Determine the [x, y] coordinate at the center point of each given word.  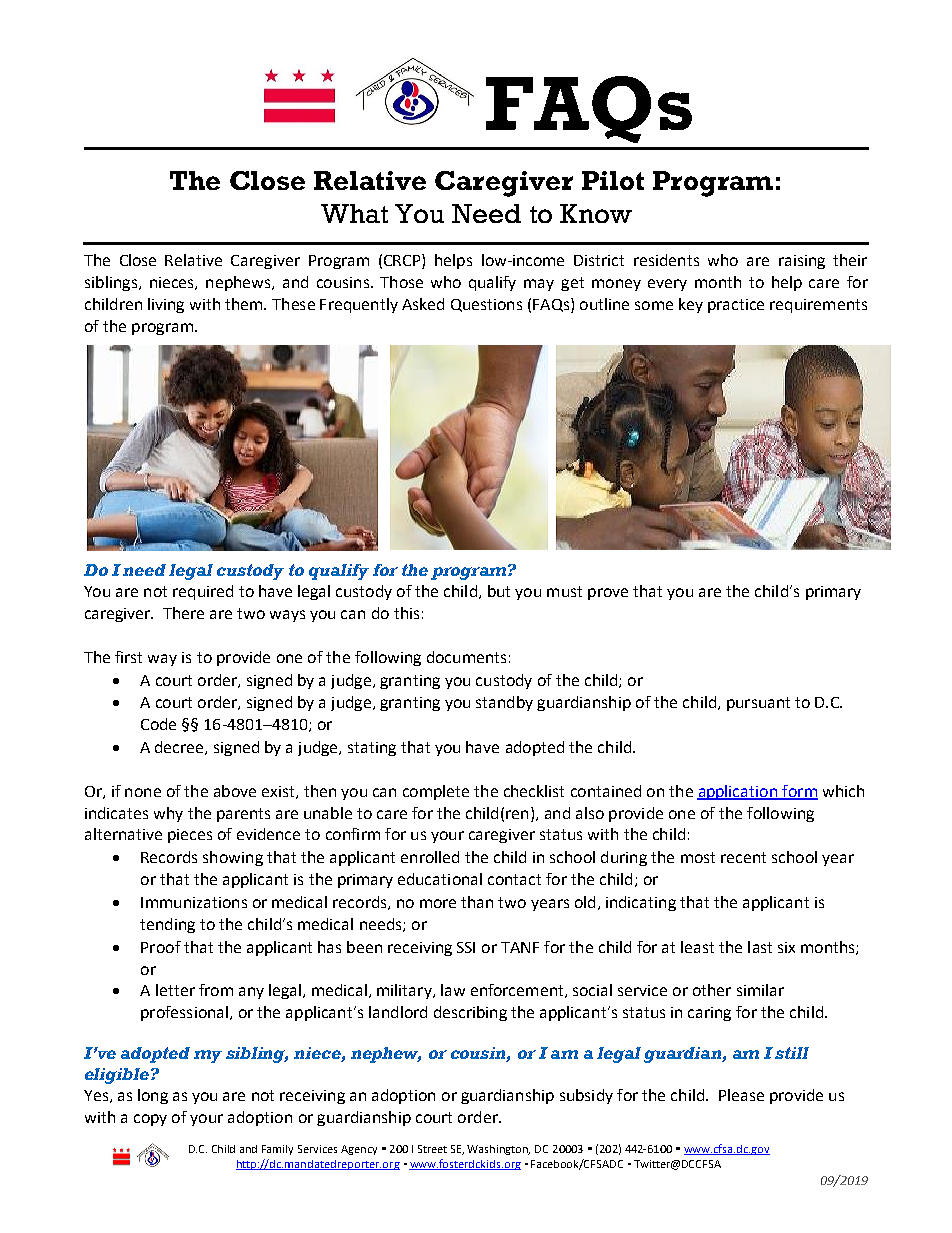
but [499, 591]
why [168, 814]
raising [802, 262]
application [738, 792]
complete [436, 792]
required [203, 592]
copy [150, 1120]
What [354, 213]
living [166, 305]
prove [608, 594]
